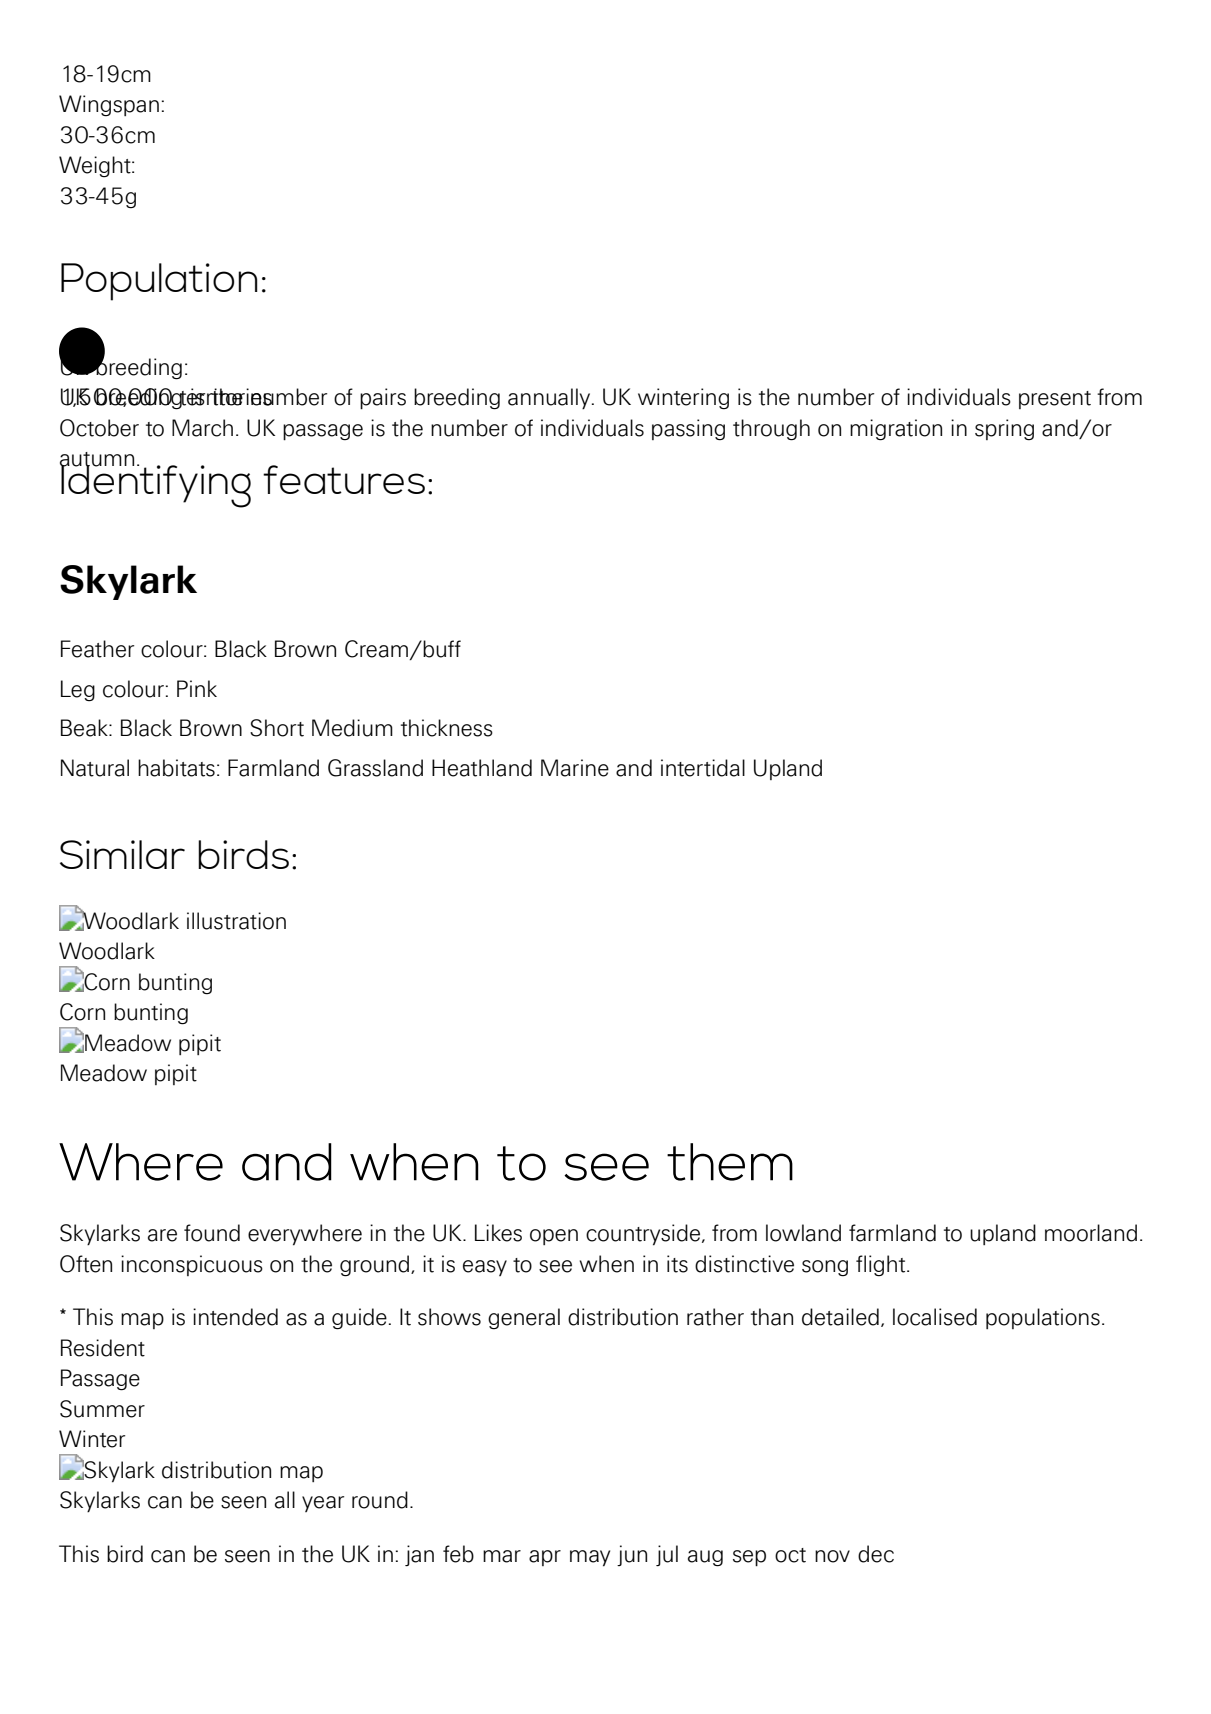  What do you see at coordinates (575, 768) in the document?
I see `Marine` at bounding box center [575, 768].
